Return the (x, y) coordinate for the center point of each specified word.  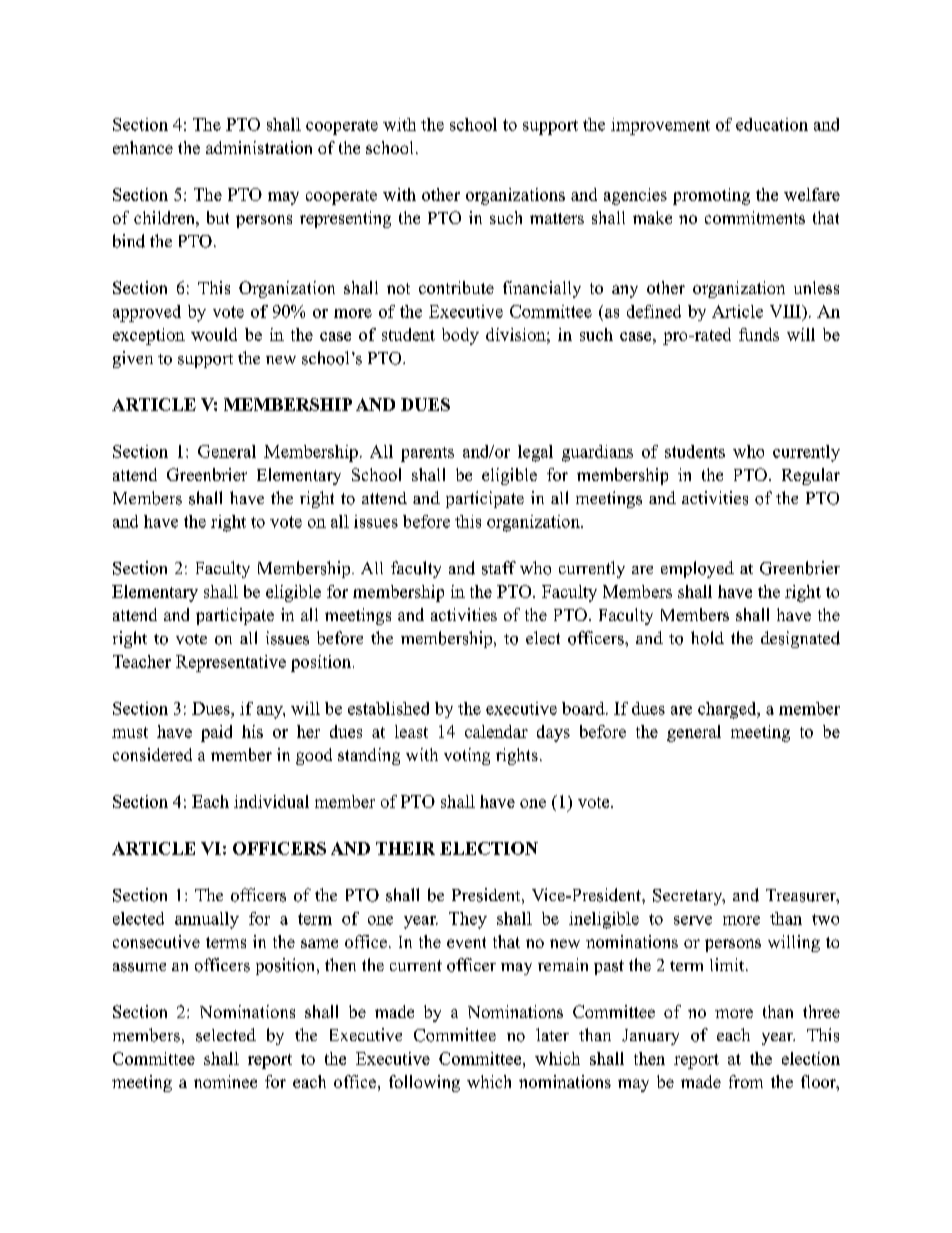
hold (707, 638)
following (424, 1083)
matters (557, 218)
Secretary (689, 897)
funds (759, 334)
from (746, 1081)
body (460, 336)
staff (499, 568)
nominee (225, 1081)
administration (259, 147)
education (772, 124)
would (214, 334)
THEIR (405, 848)
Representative (231, 663)
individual (271, 801)
